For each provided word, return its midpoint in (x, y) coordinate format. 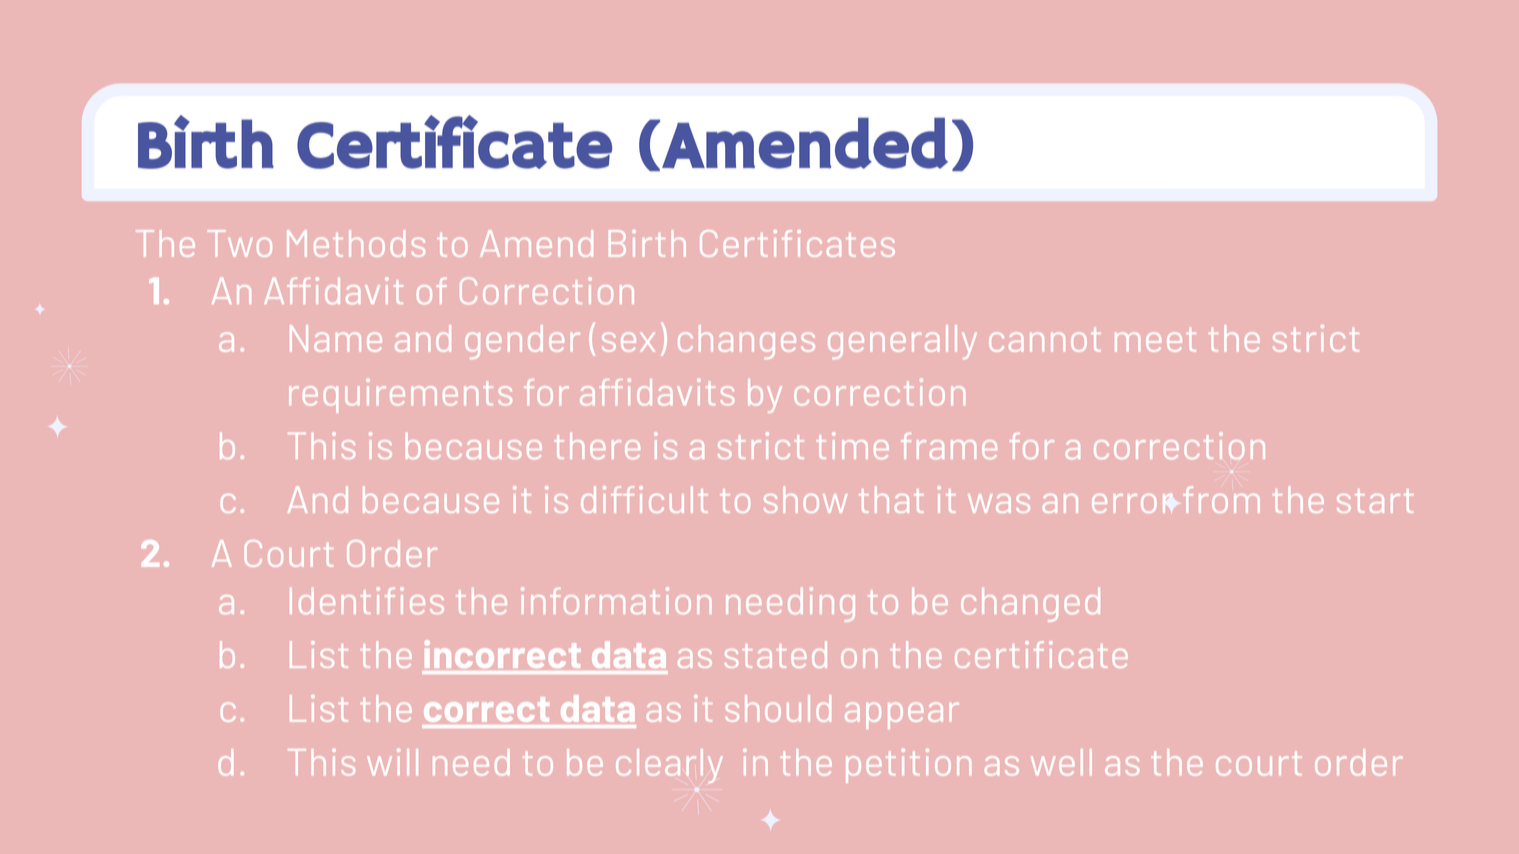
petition (908, 766)
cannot (1045, 340)
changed (1030, 605)
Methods (356, 243)
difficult (644, 499)
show (805, 499)
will (392, 762)
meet (1155, 340)
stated (776, 654)
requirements (400, 396)
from (1221, 499)
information (616, 600)
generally (902, 342)
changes (746, 342)
